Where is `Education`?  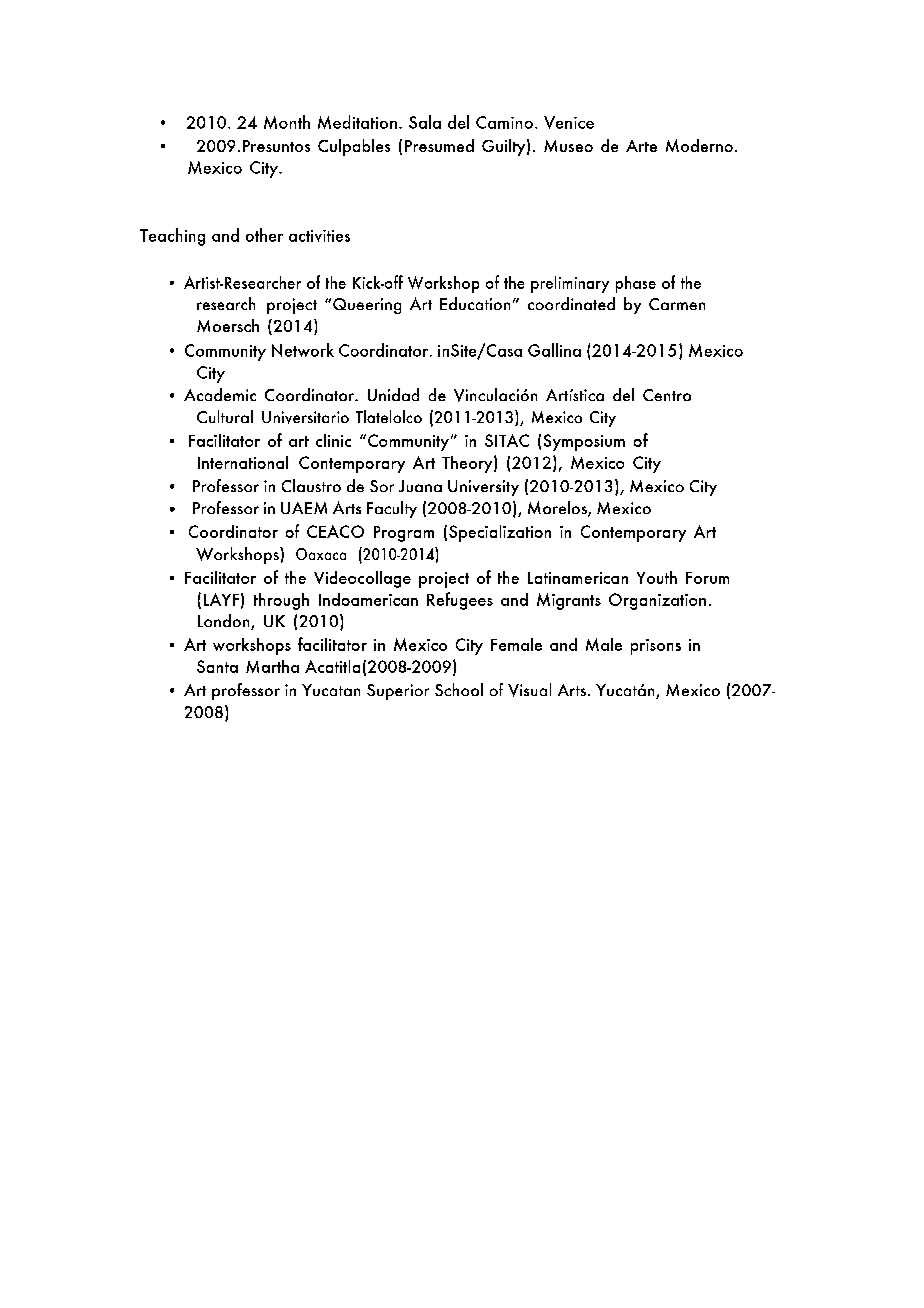 Education is located at coordinates (475, 303).
